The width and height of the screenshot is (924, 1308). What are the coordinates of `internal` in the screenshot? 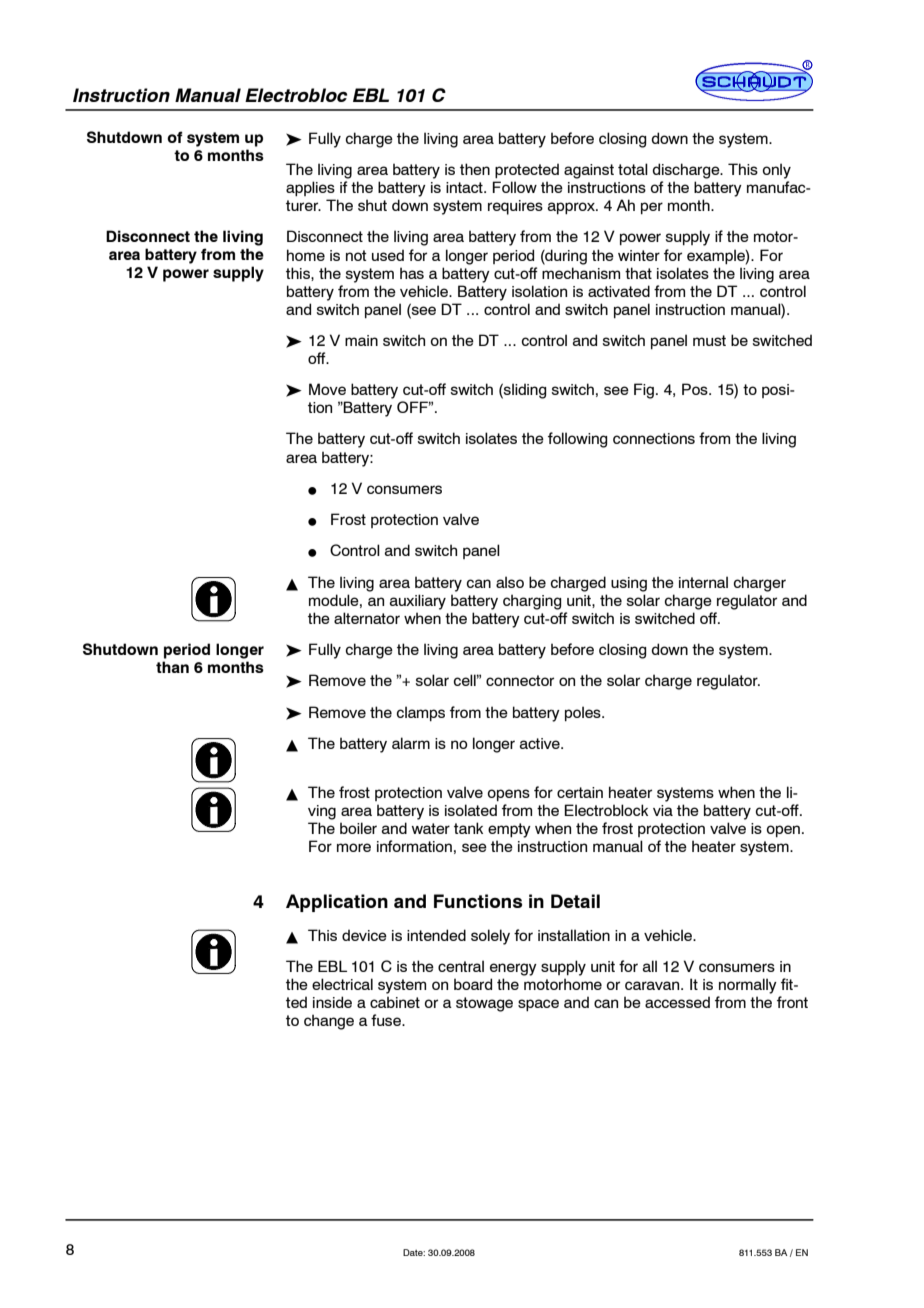 It's located at (703, 582).
